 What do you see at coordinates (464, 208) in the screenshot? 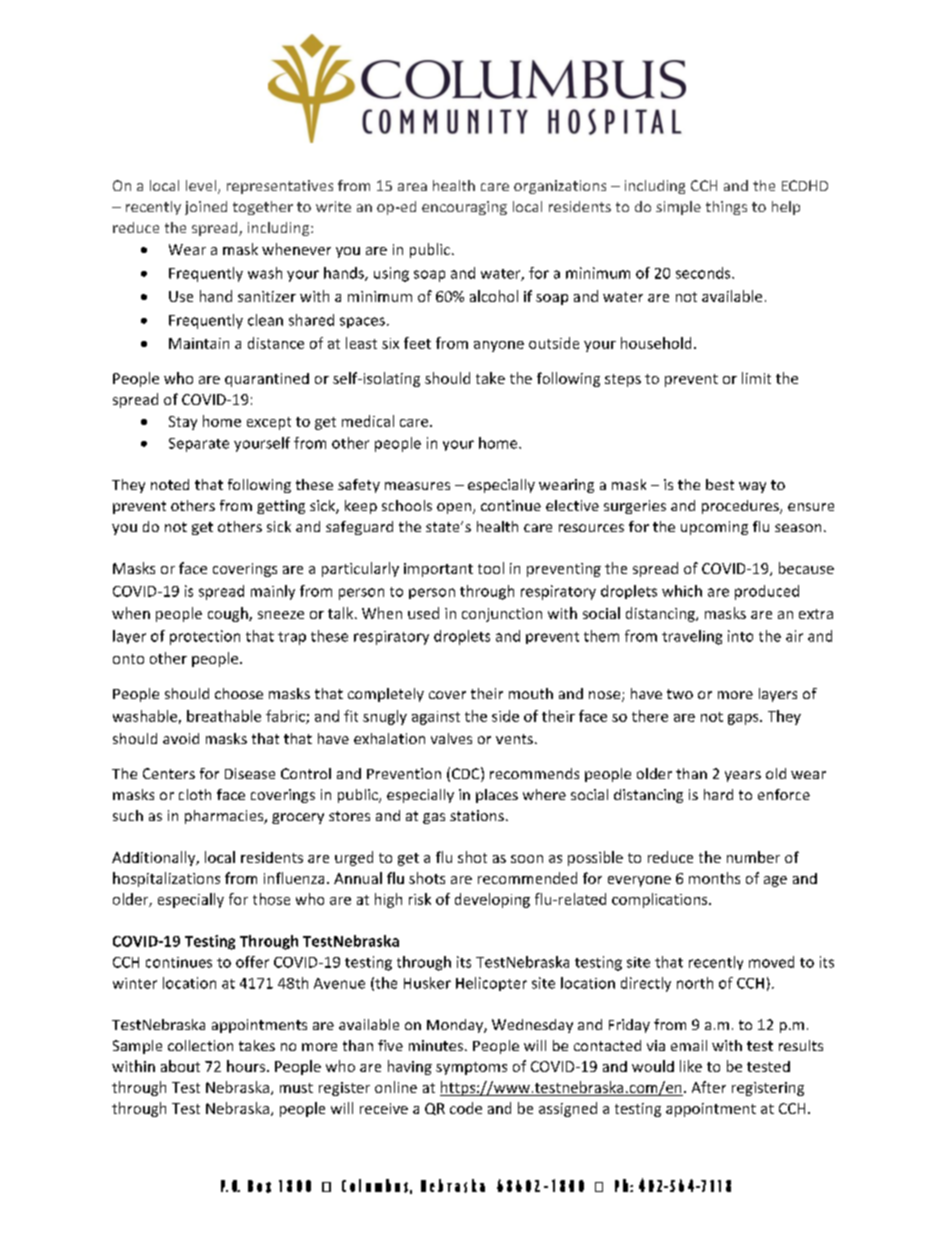
I see `encouraging` at bounding box center [464, 208].
